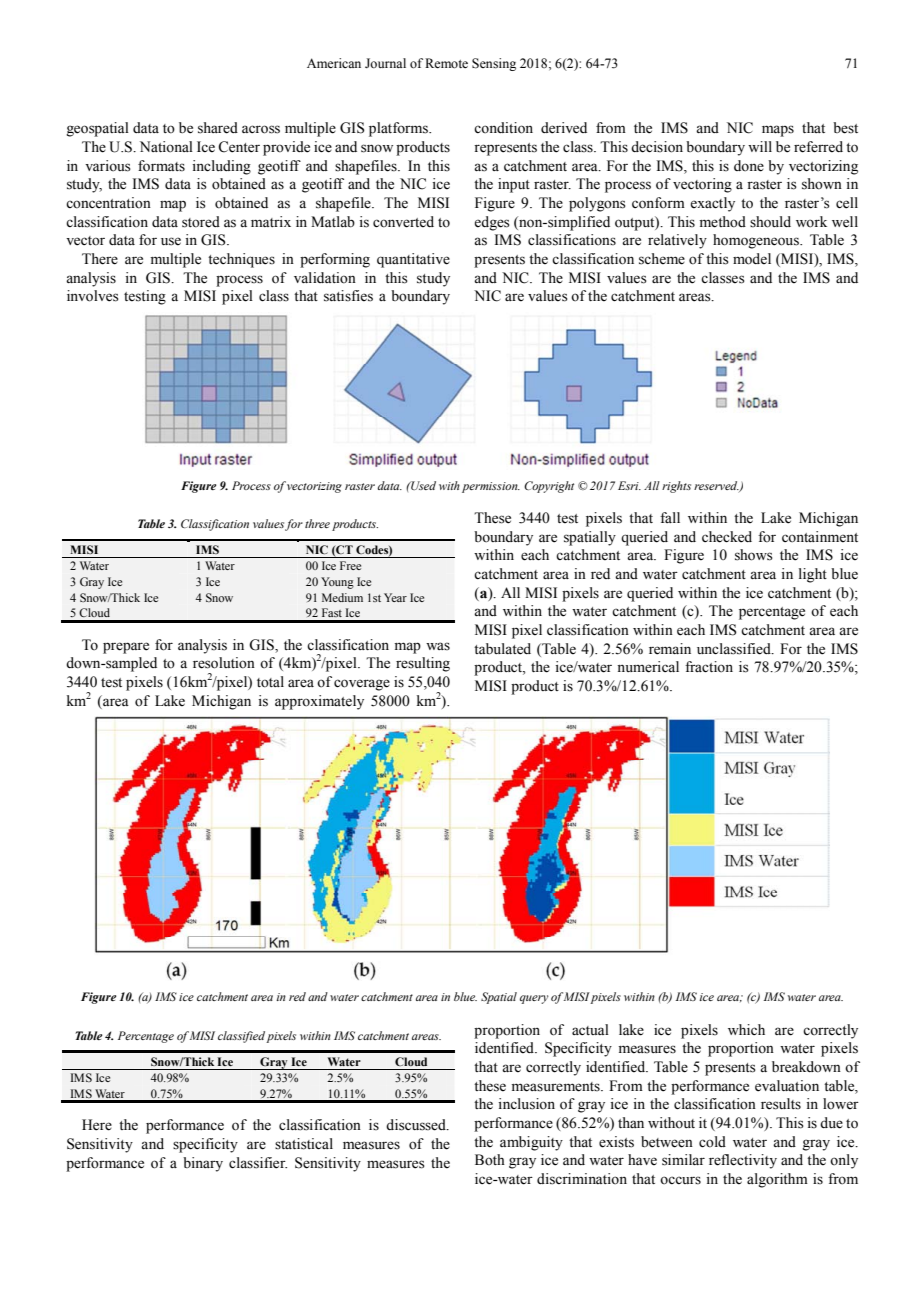  What do you see at coordinates (438, 646) in the document?
I see `was` at bounding box center [438, 646].
